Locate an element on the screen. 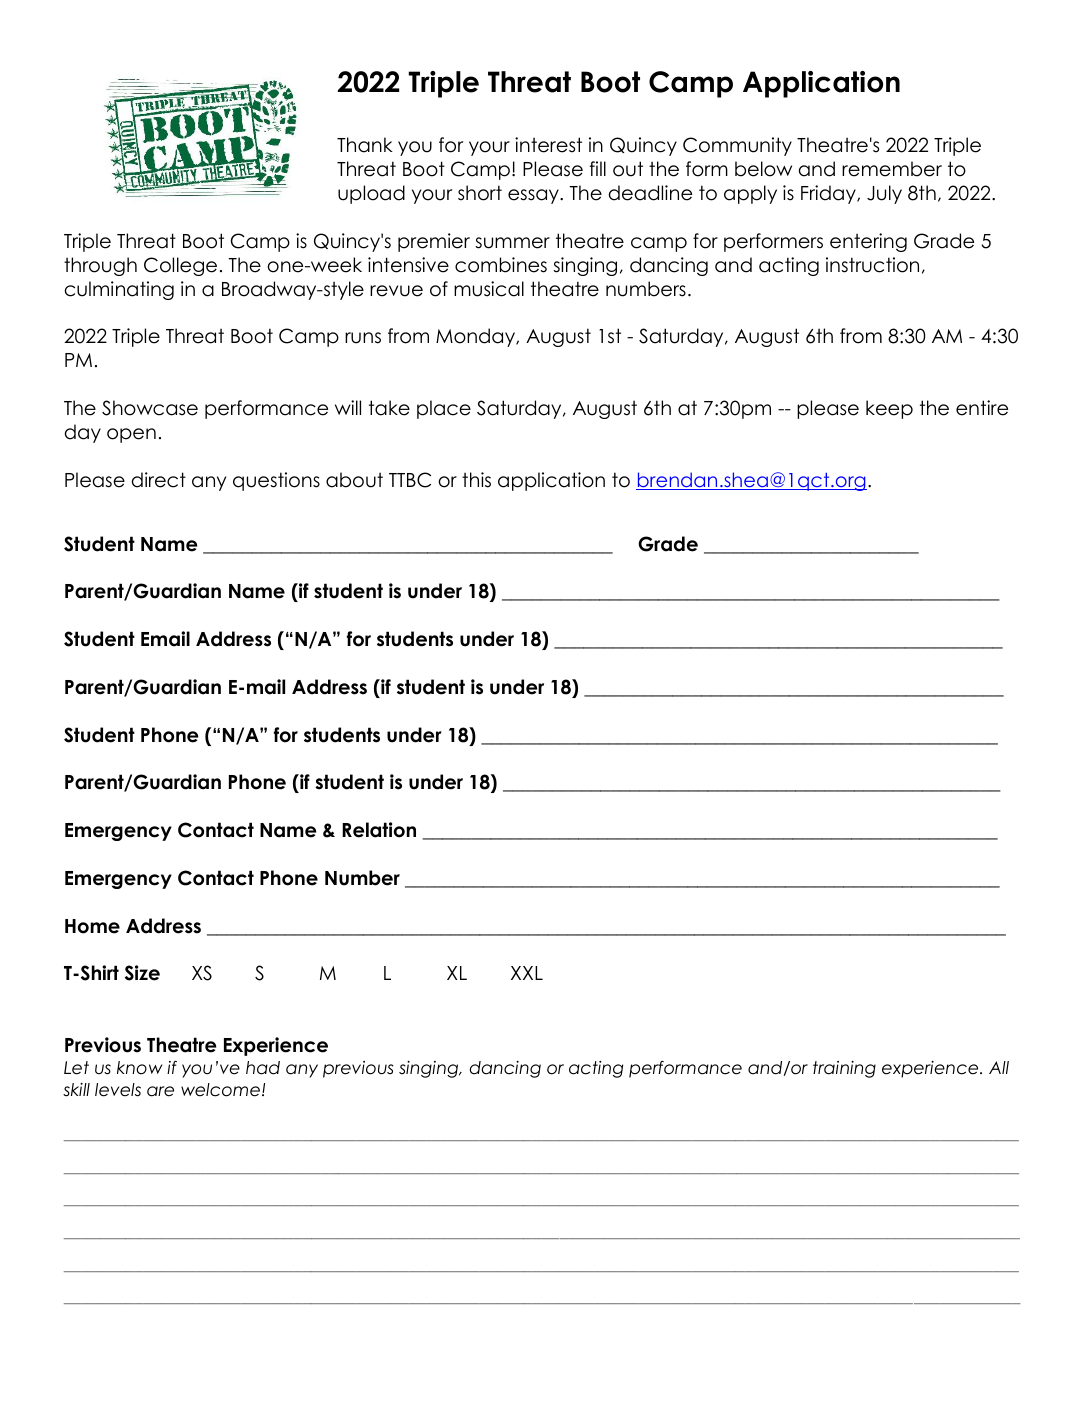 The height and width of the screenshot is (1402, 1084). training is located at coordinates (844, 1069).
